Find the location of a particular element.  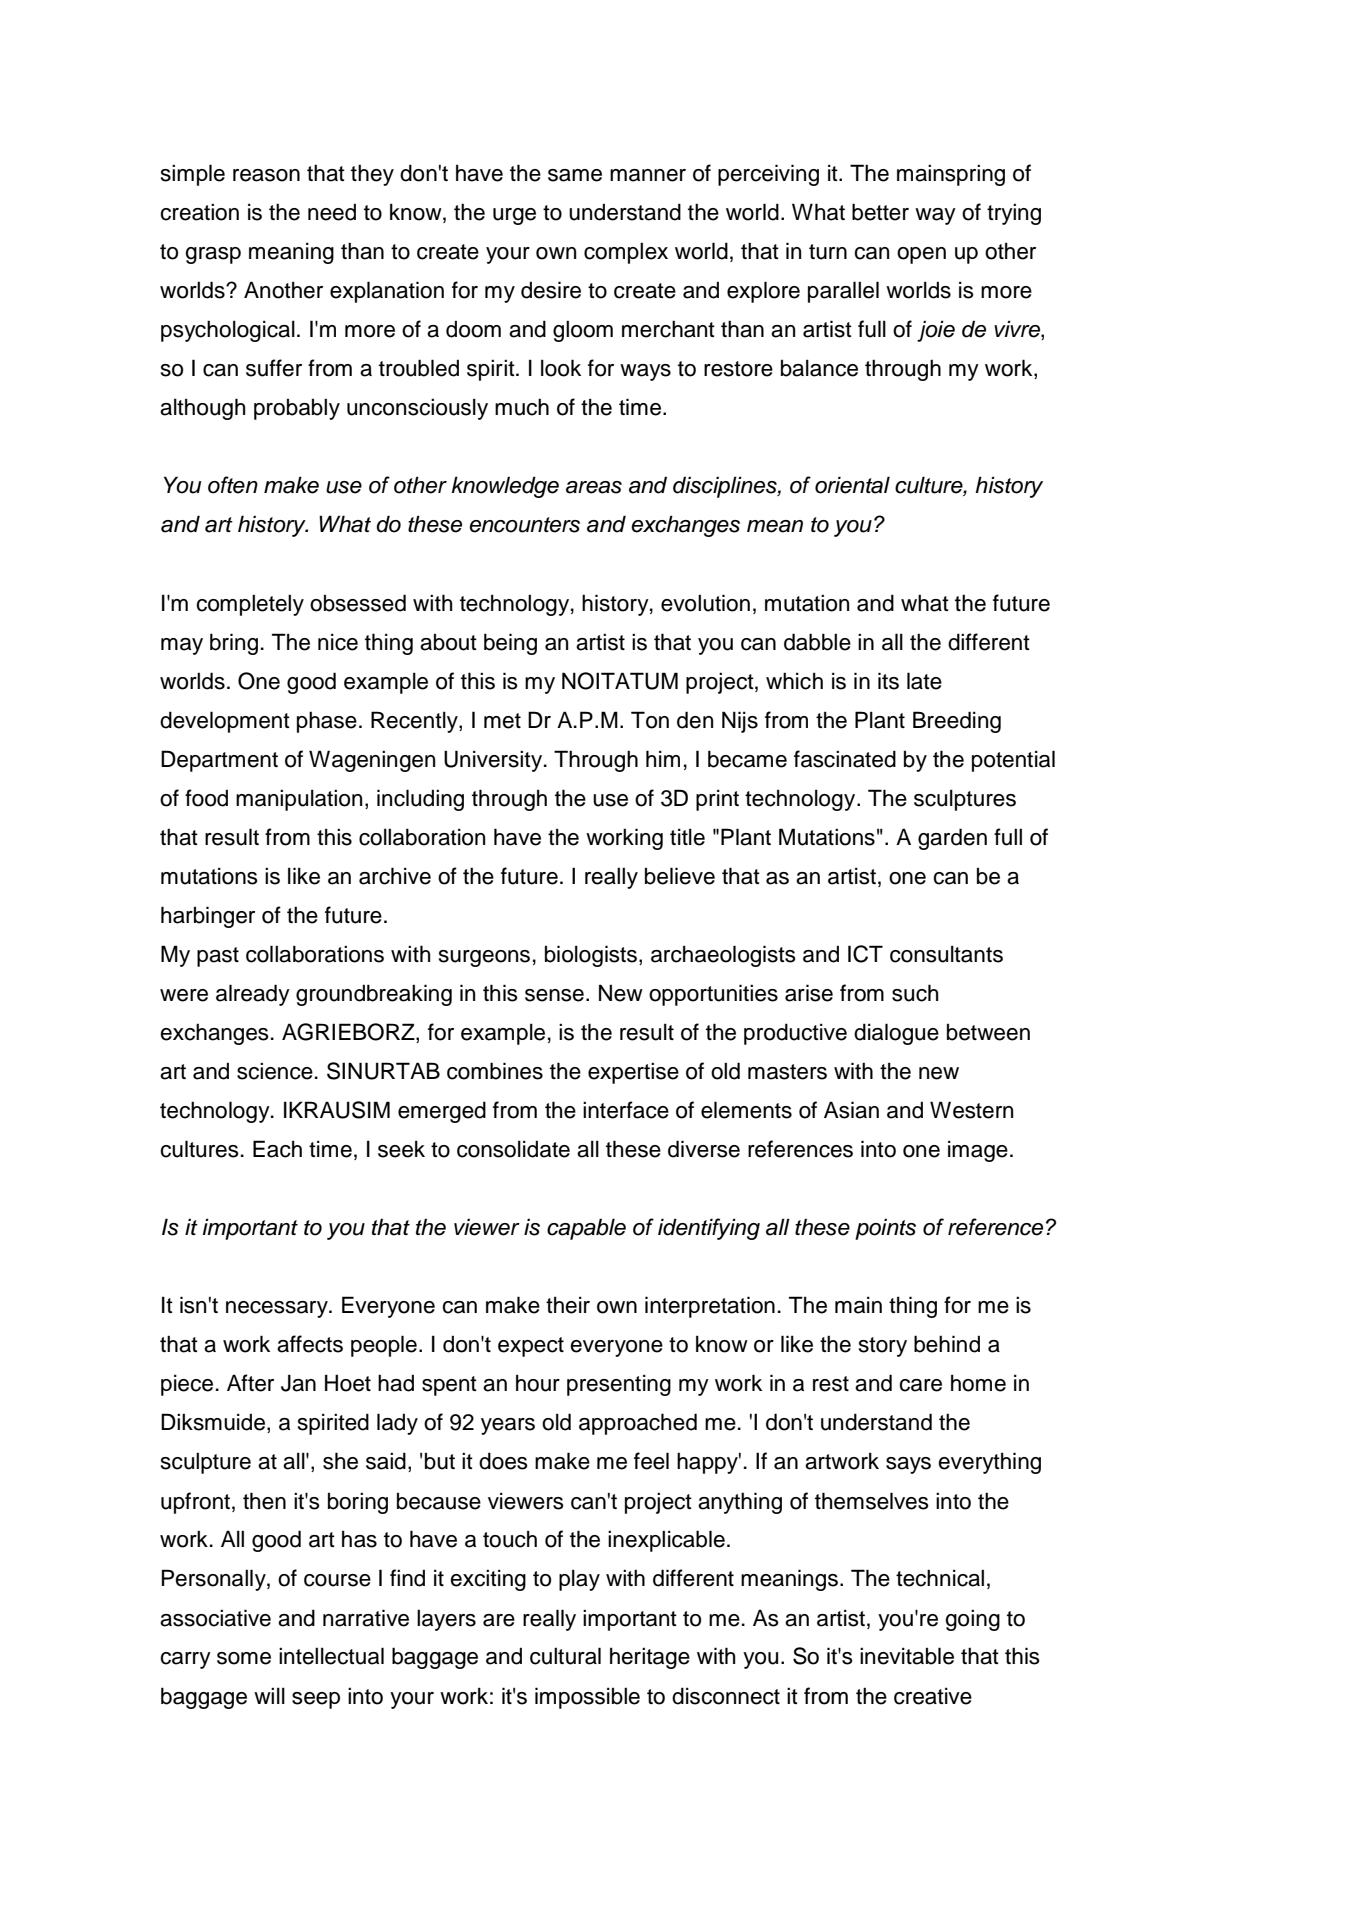

need is located at coordinates (332, 212).
